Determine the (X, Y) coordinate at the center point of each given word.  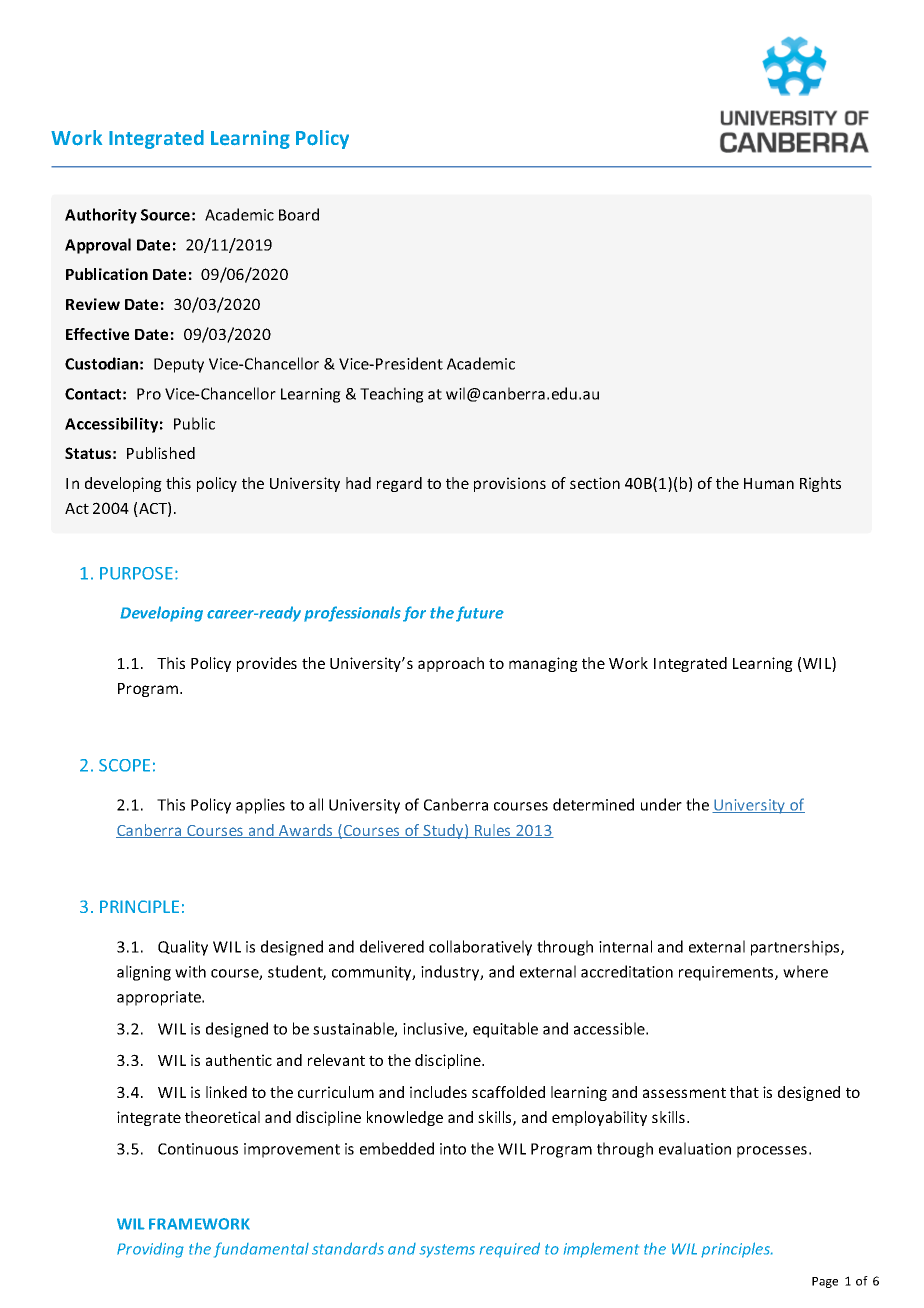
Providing (150, 1250)
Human (769, 483)
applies (260, 806)
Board (299, 214)
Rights (820, 484)
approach (451, 664)
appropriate (160, 998)
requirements (727, 973)
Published (161, 453)
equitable (505, 1030)
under (661, 804)
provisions (510, 484)
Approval (98, 246)
